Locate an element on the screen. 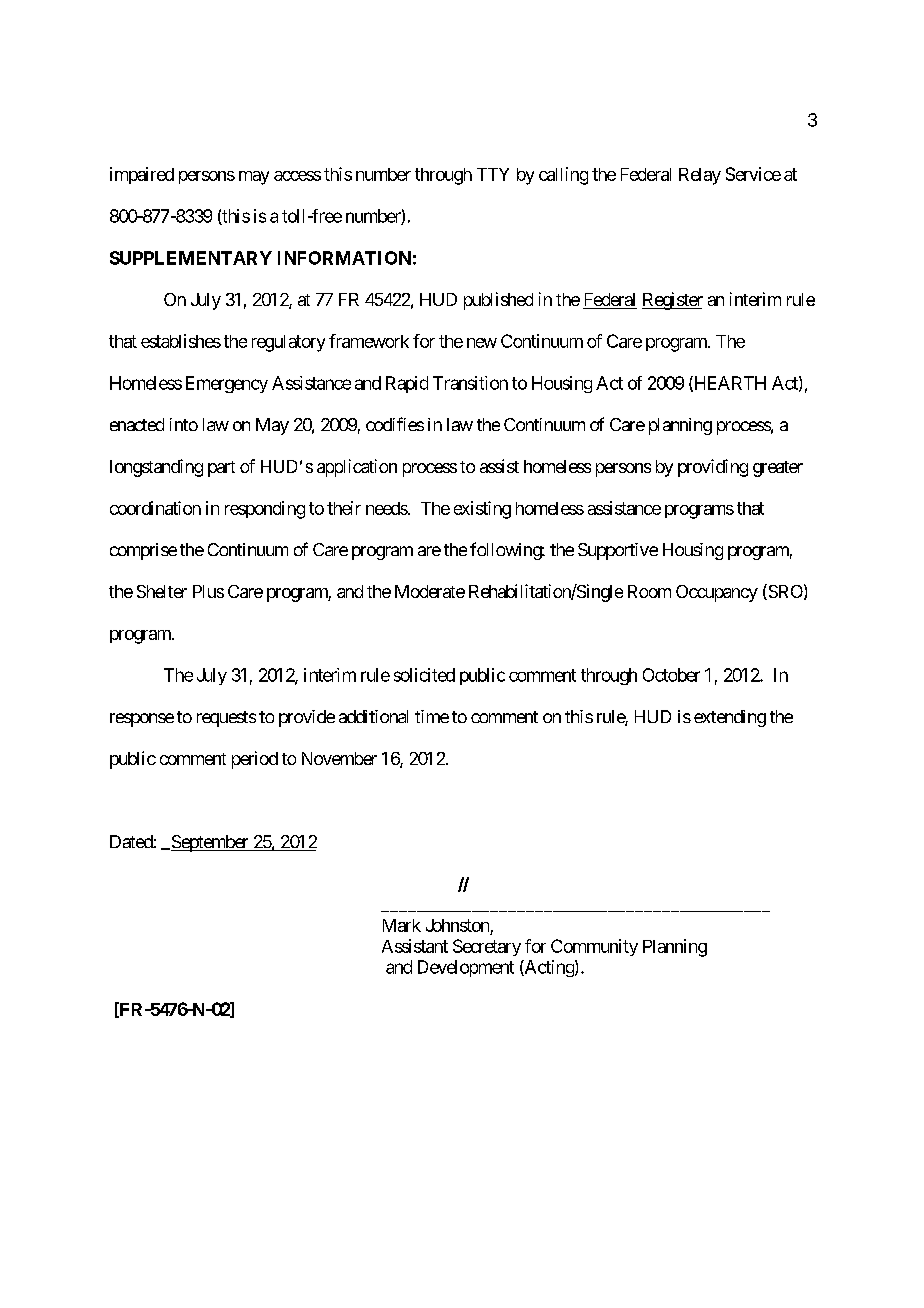 The image size is (924, 1308). Dated is located at coordinates (132, 841).
